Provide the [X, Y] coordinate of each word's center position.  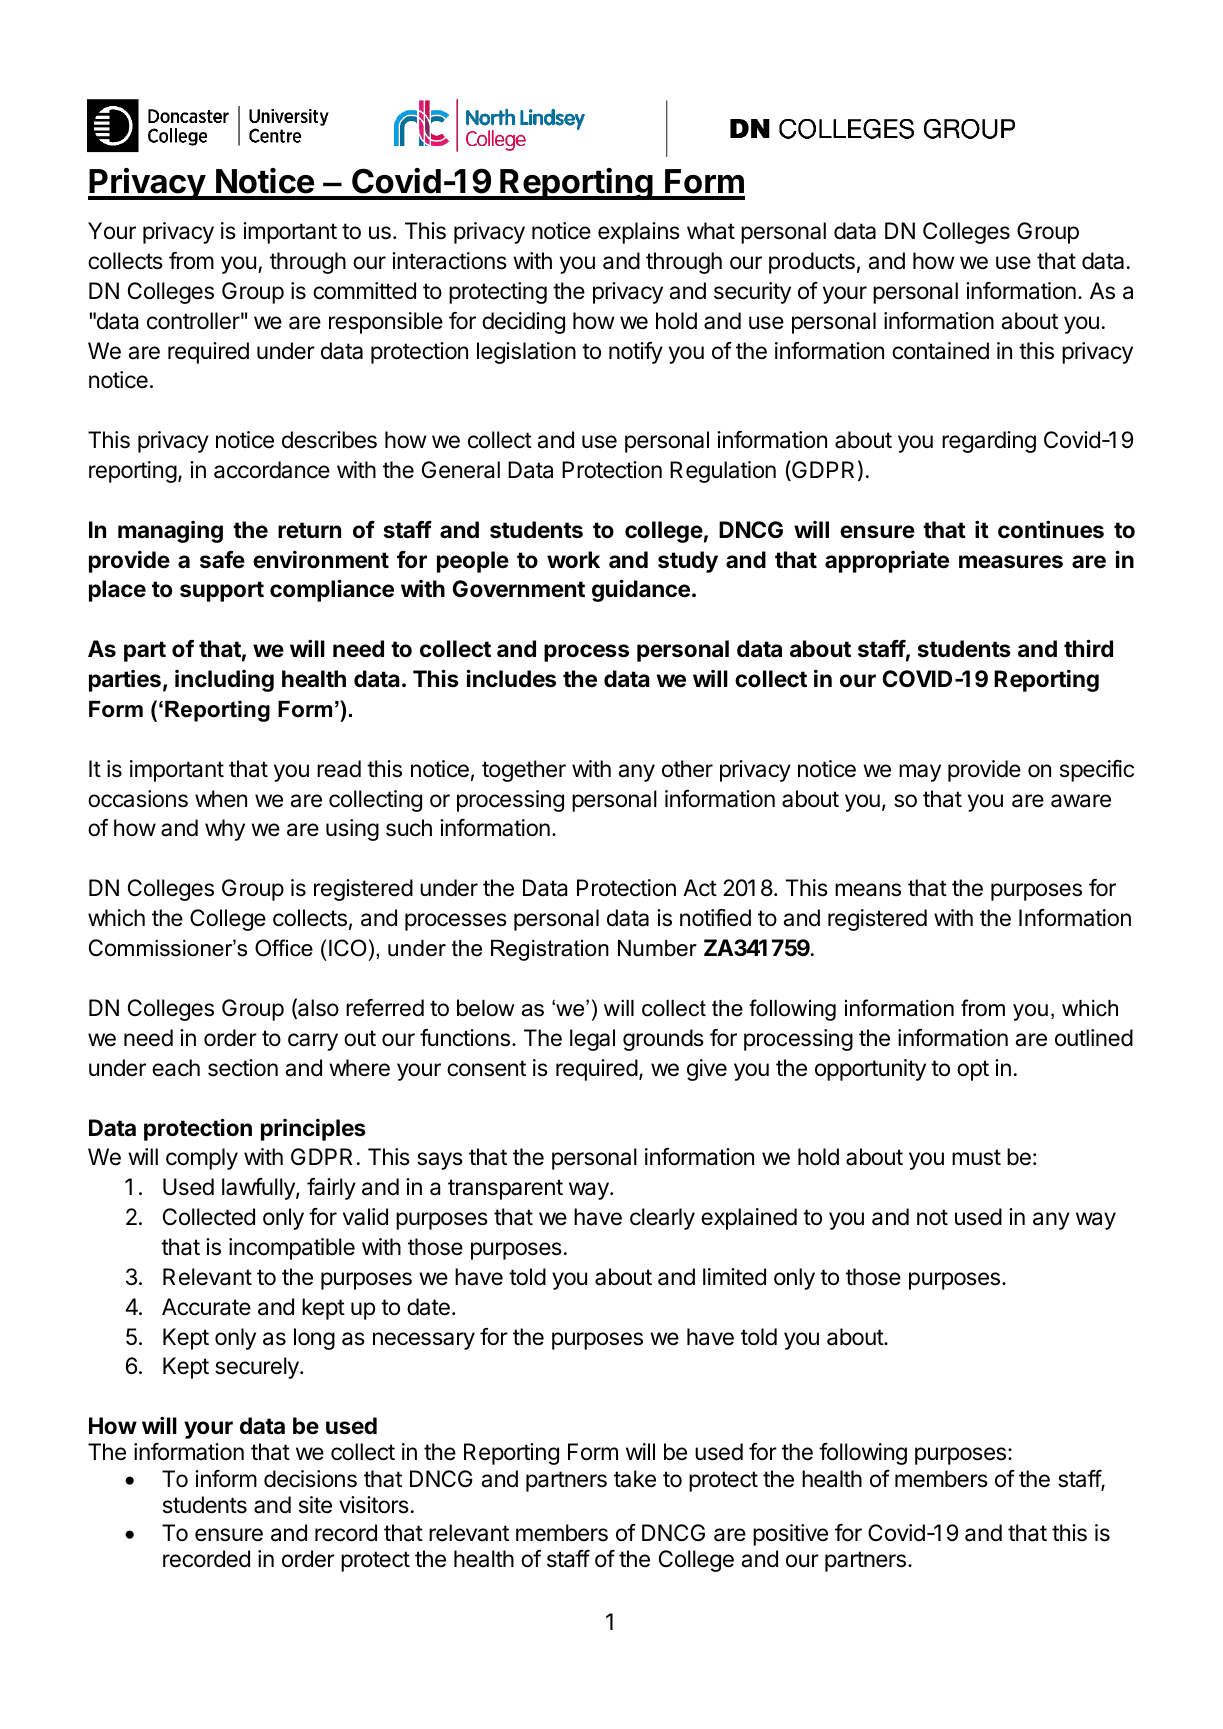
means [868, 890]
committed [364, 291]
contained [940, 351]
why [225, 830]
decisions [310, 1479]
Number [657, 948]
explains [639, 233]
